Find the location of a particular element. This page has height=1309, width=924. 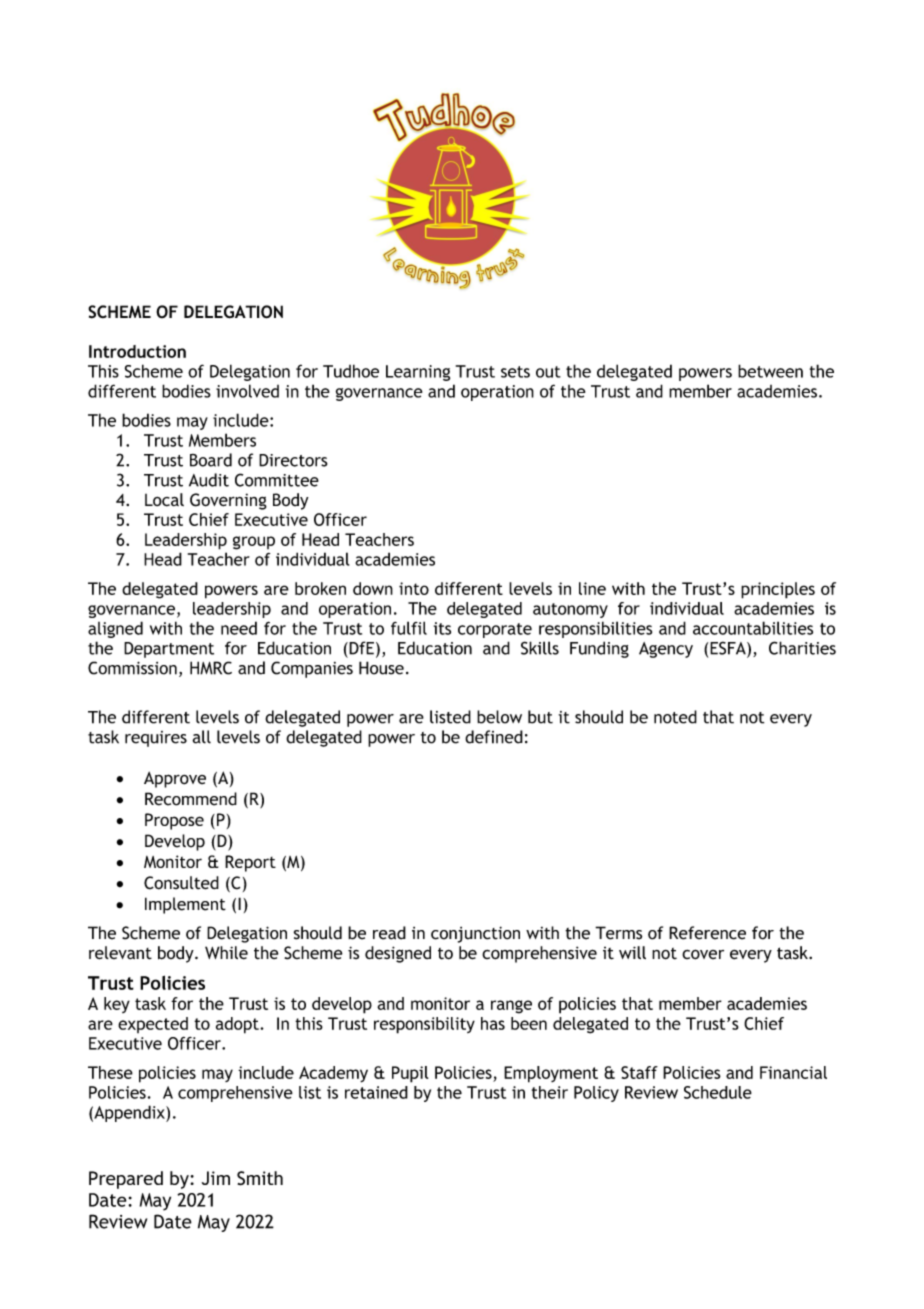

group is located at coordinates (254, 543).
